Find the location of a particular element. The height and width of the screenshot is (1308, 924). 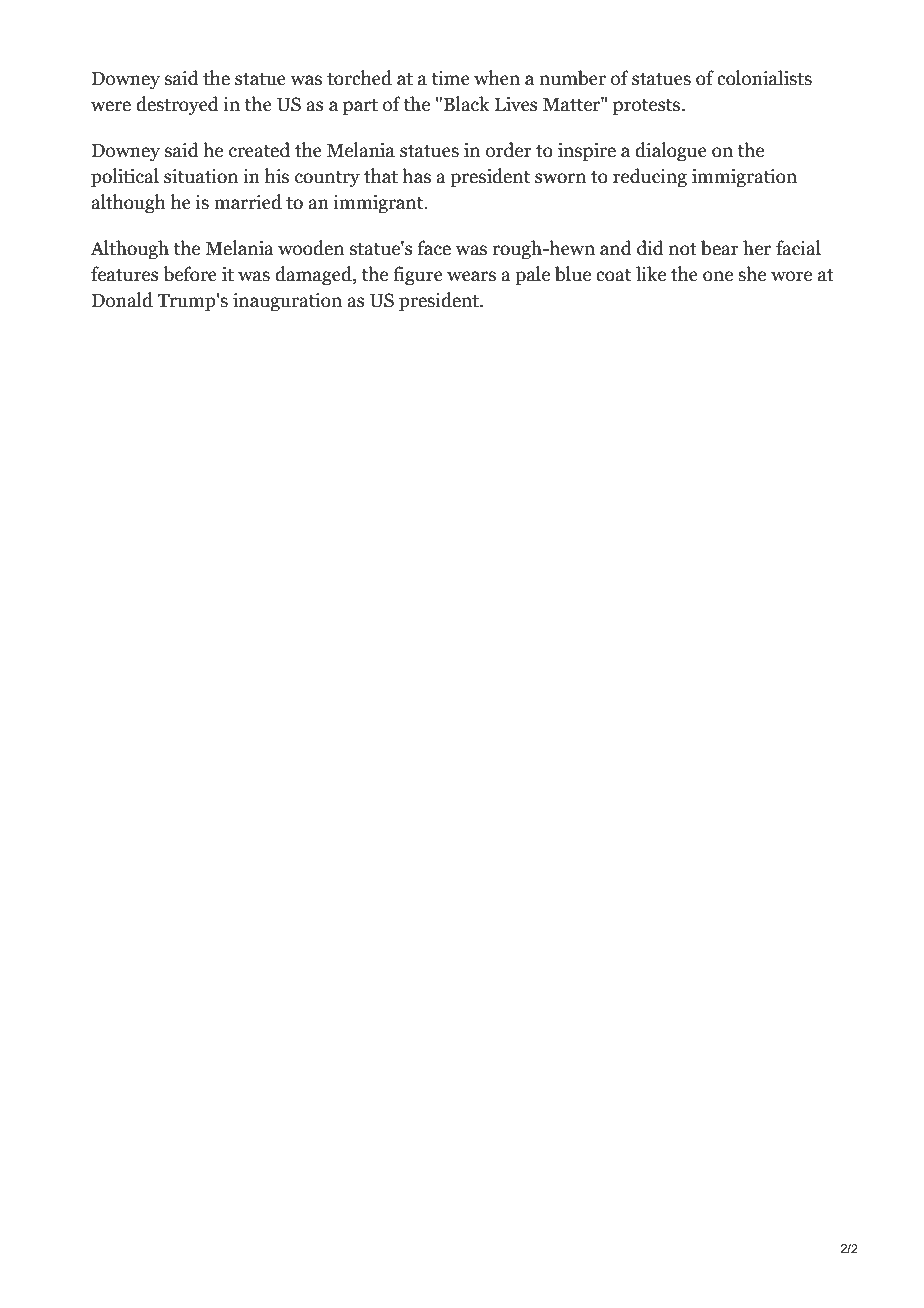

situation is located at coordinates (201, 176).
